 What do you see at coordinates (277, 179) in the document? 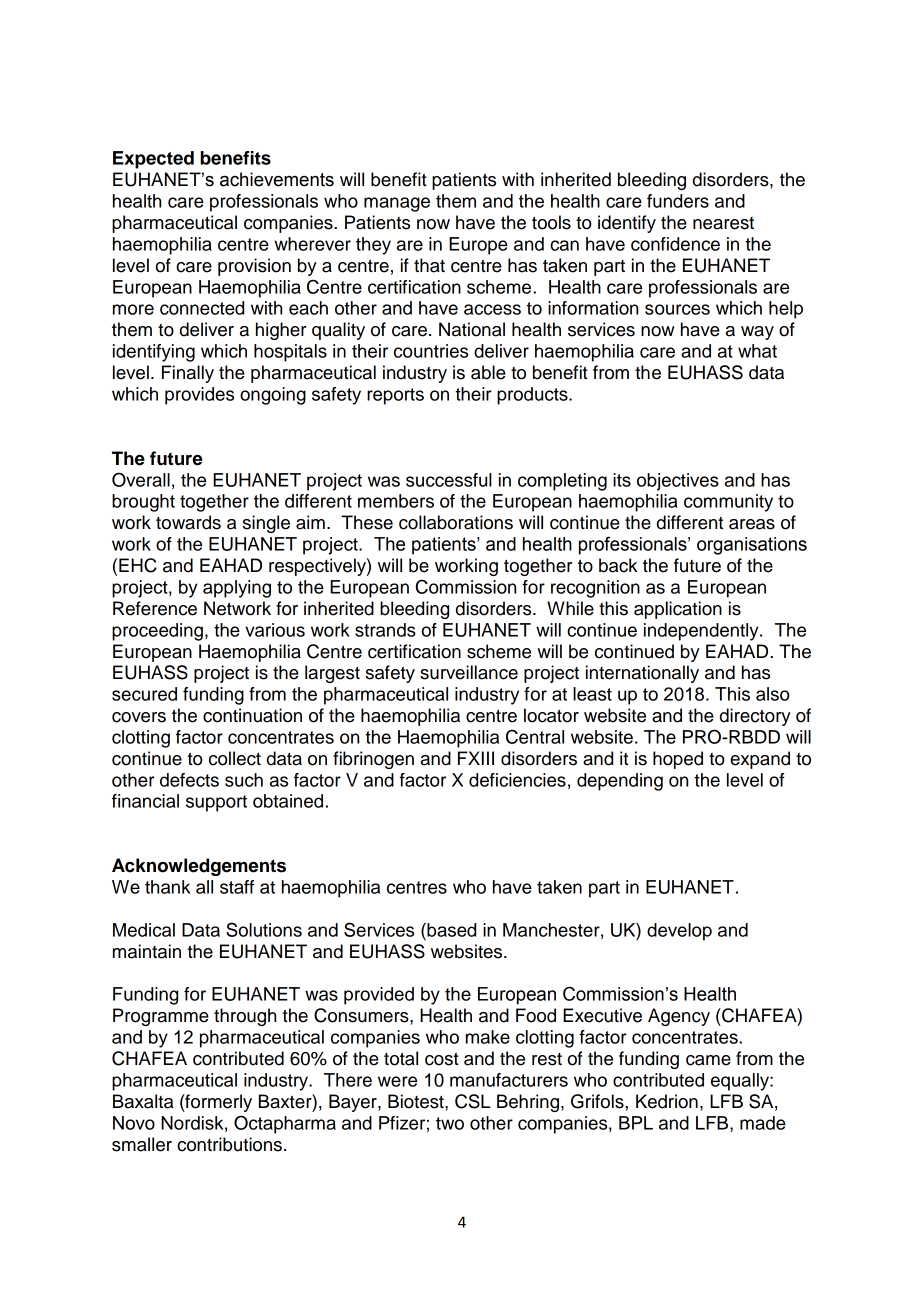
I see `achievements` at bounding box center [277, 179].
